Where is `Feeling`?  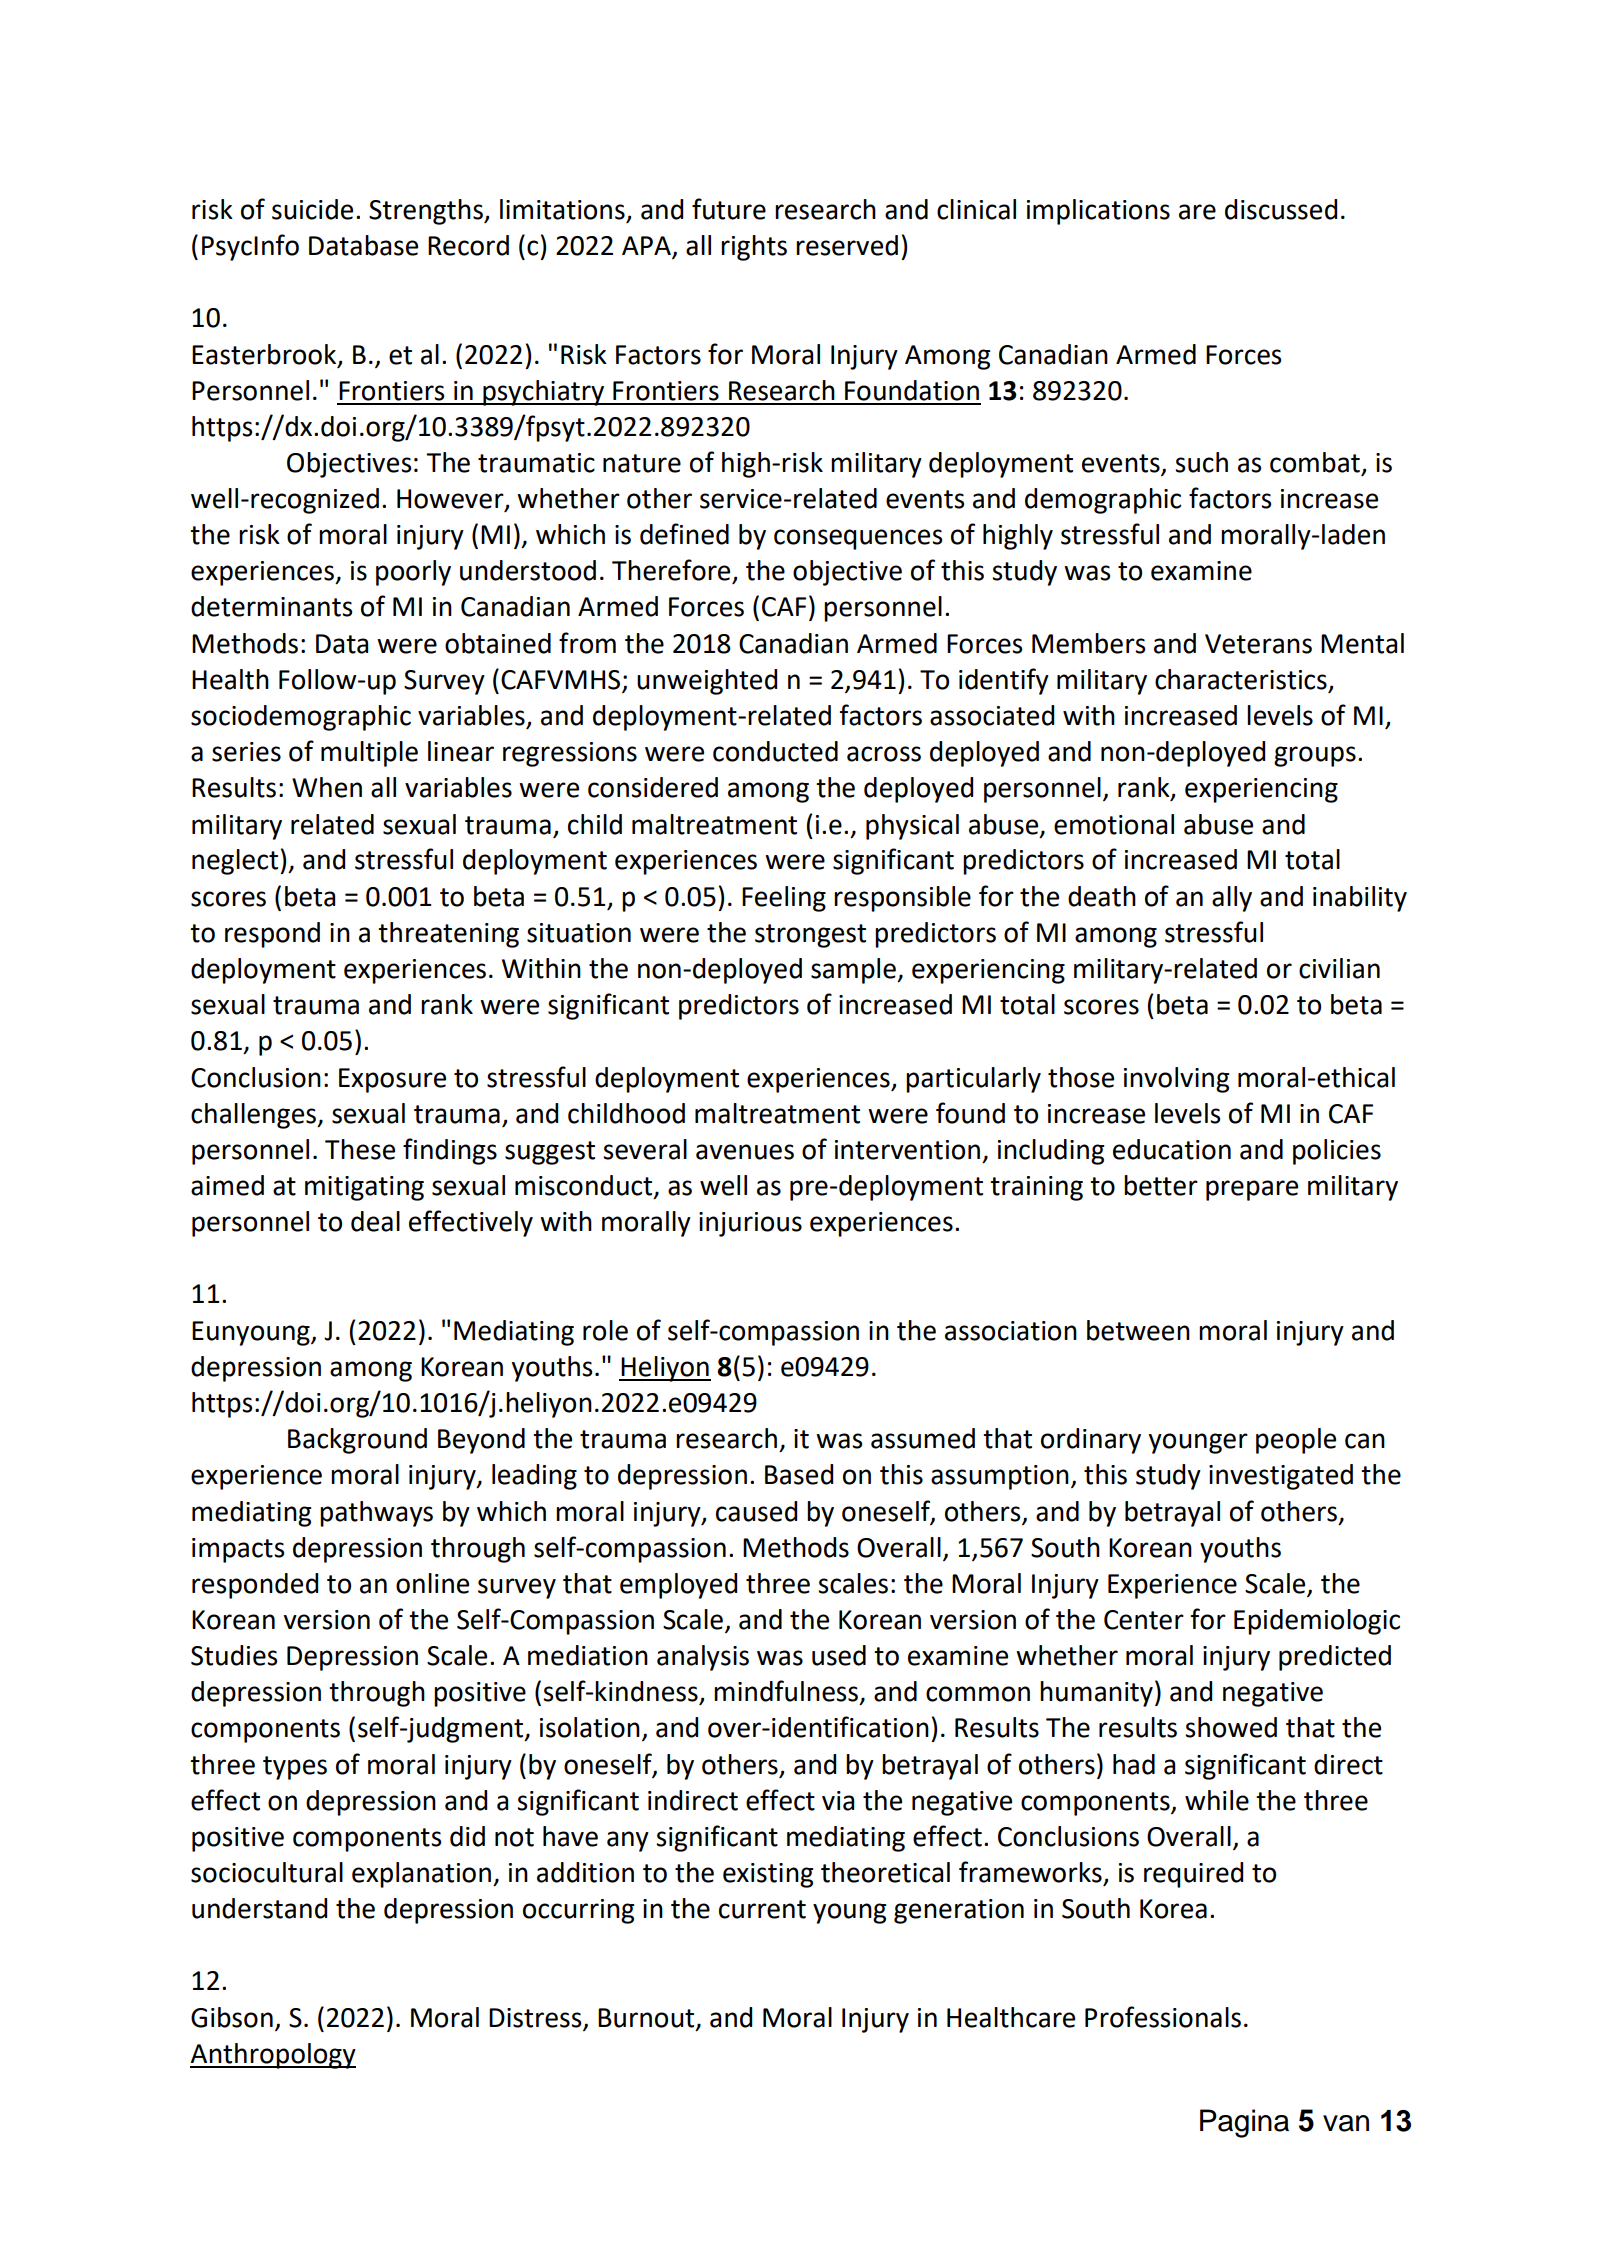 Feeling is located at coordinates (784, 899).
